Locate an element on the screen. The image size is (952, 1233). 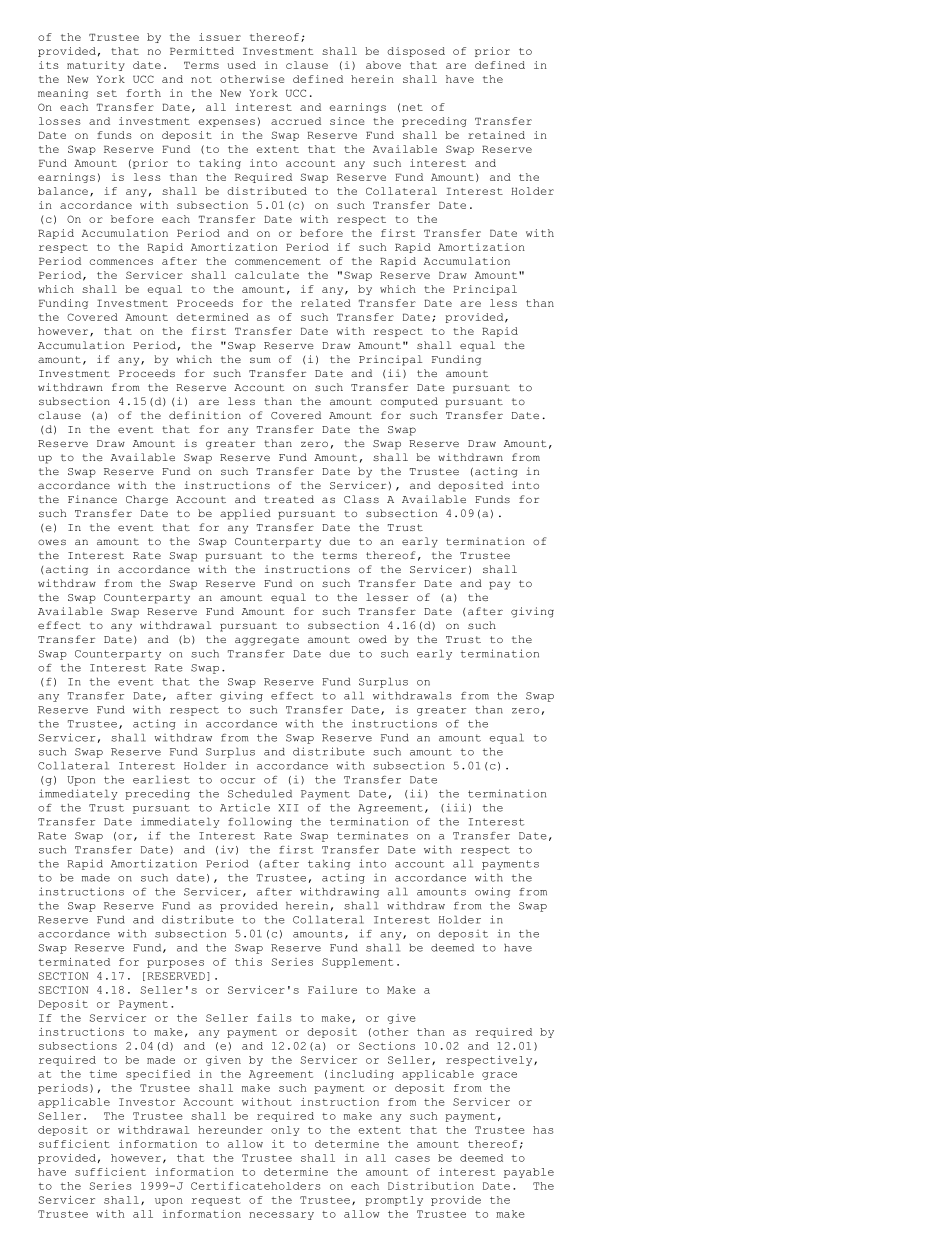
retained is located at coordinates (496, 135).
